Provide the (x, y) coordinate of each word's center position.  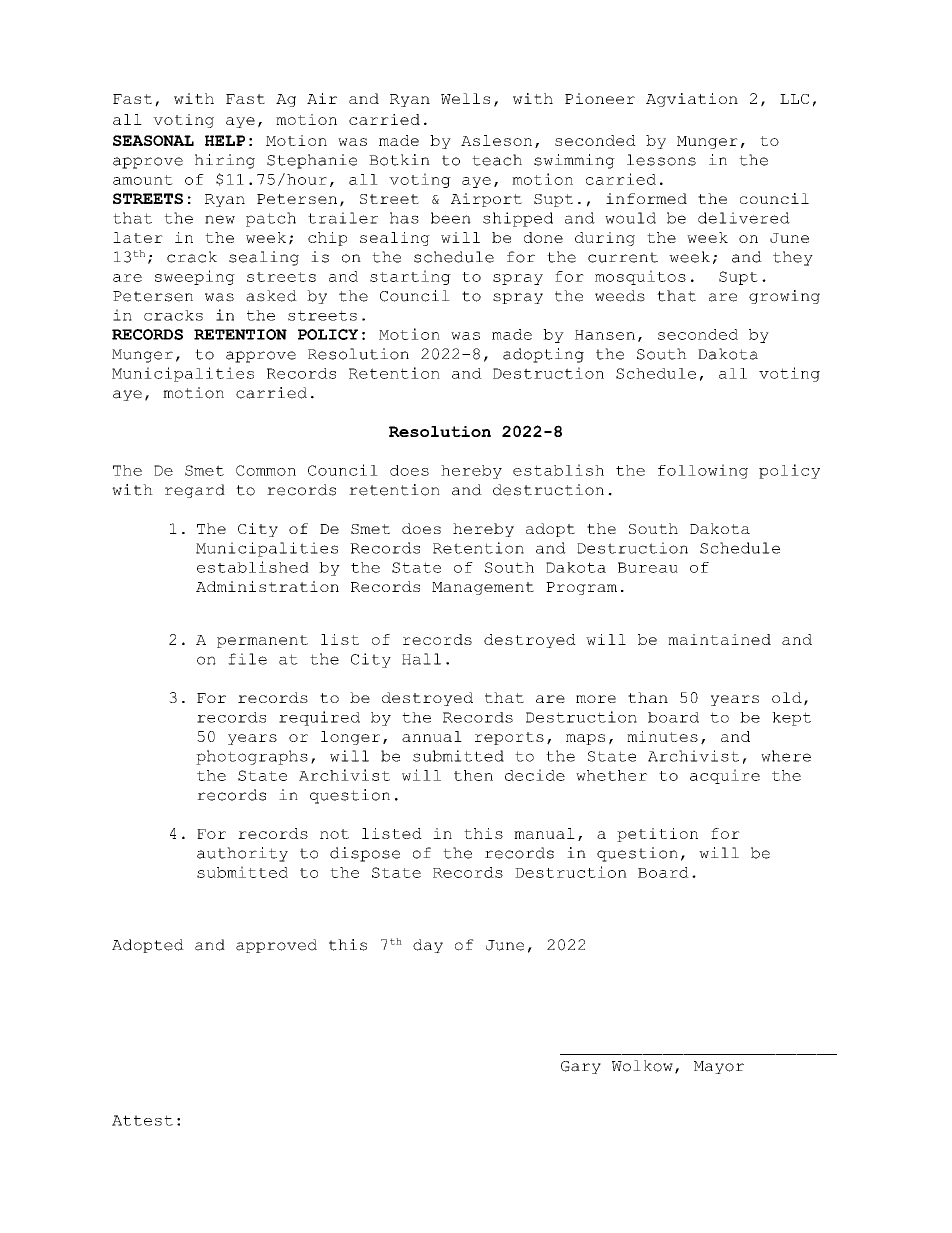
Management (483, 588)
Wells (465, 98)
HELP (225, 140)
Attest (142, 1120)
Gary (581, 1067)
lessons (661, 160)
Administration (267, 586)
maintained (719, 639)
